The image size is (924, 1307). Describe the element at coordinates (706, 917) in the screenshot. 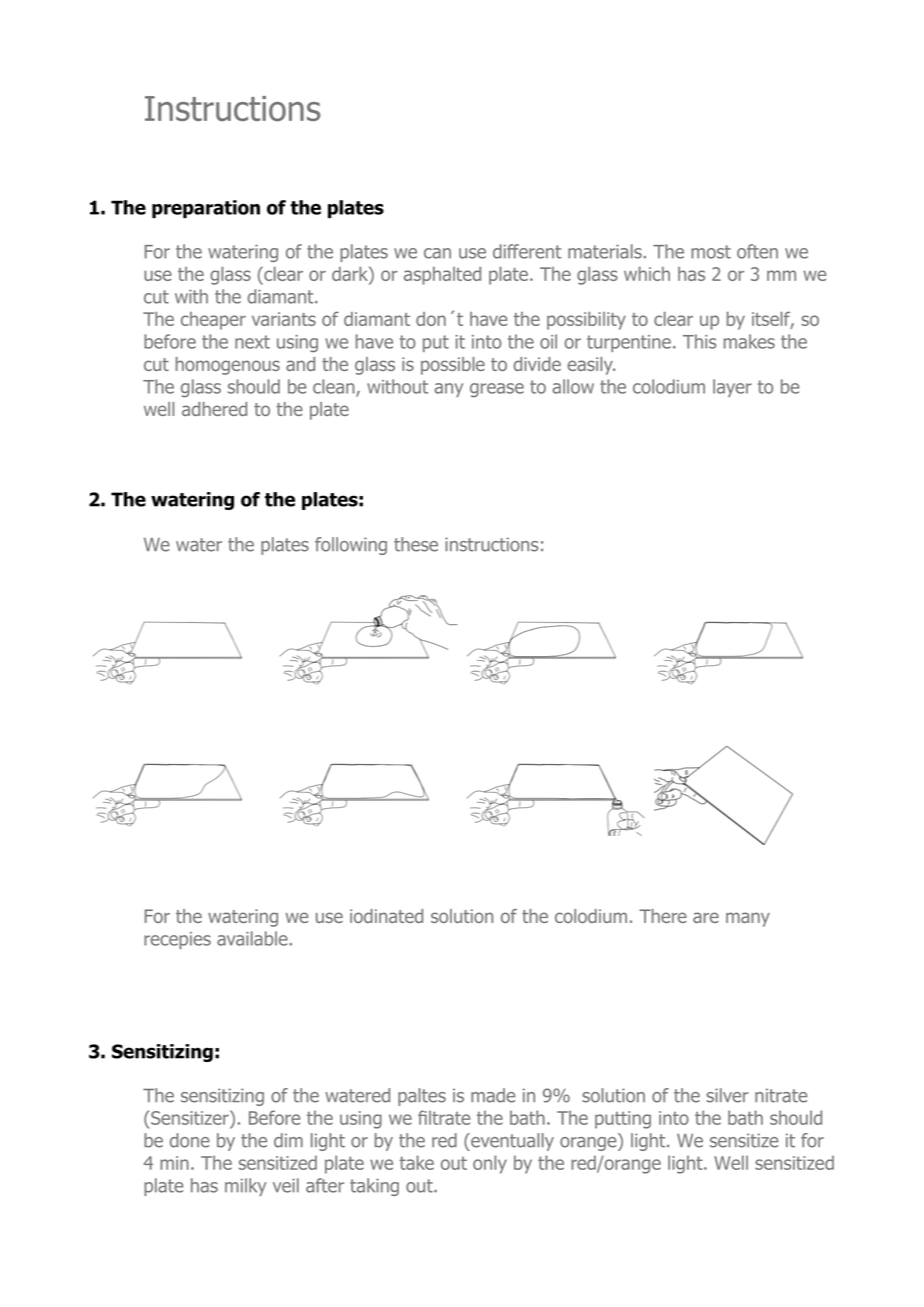

I see `are` at that location.
